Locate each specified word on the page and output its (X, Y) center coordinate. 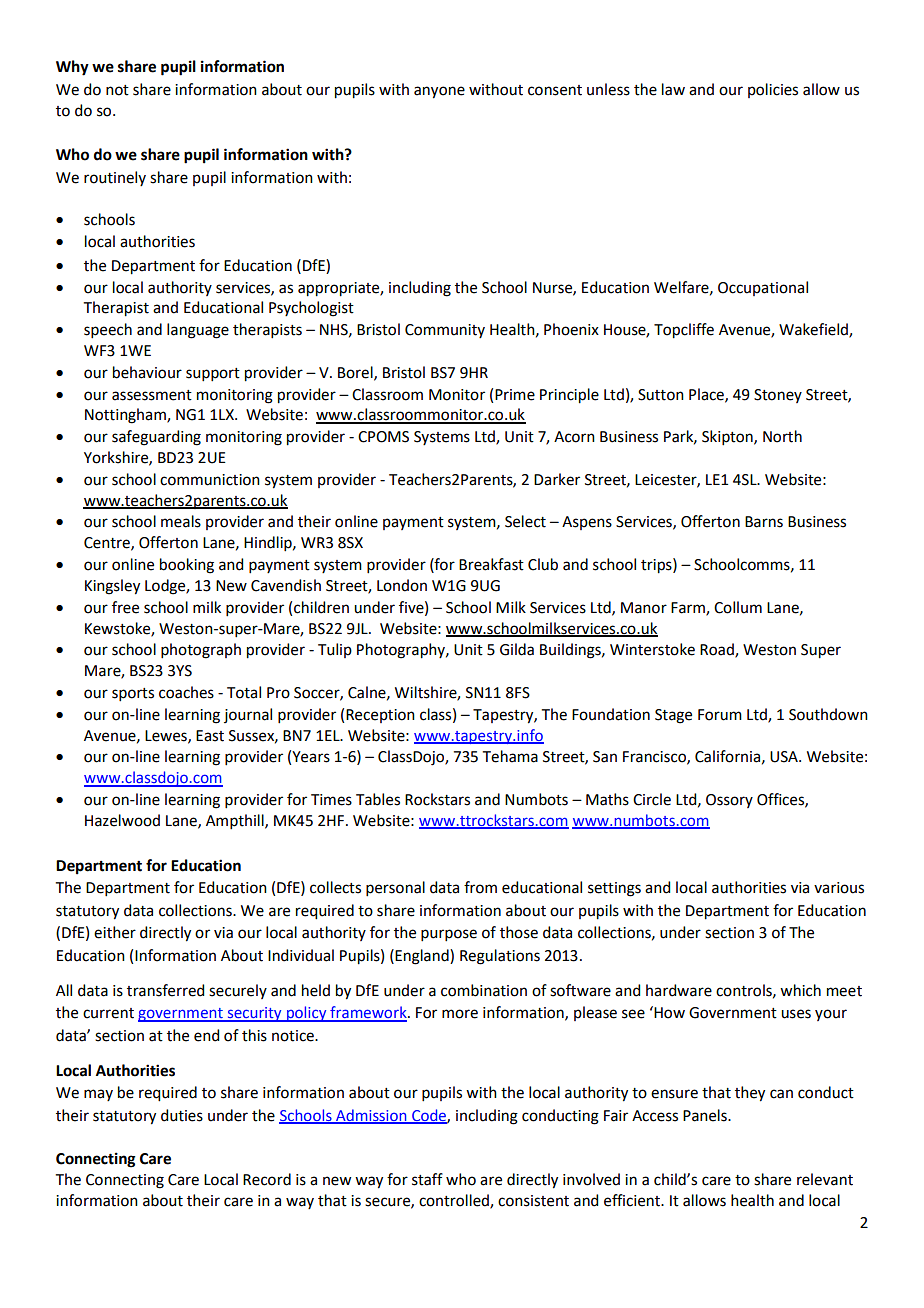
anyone (439, 92)
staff (427, 1179)
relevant (825, 1179)
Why (72, 68)
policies (773, 90)
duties (182, 1115)
